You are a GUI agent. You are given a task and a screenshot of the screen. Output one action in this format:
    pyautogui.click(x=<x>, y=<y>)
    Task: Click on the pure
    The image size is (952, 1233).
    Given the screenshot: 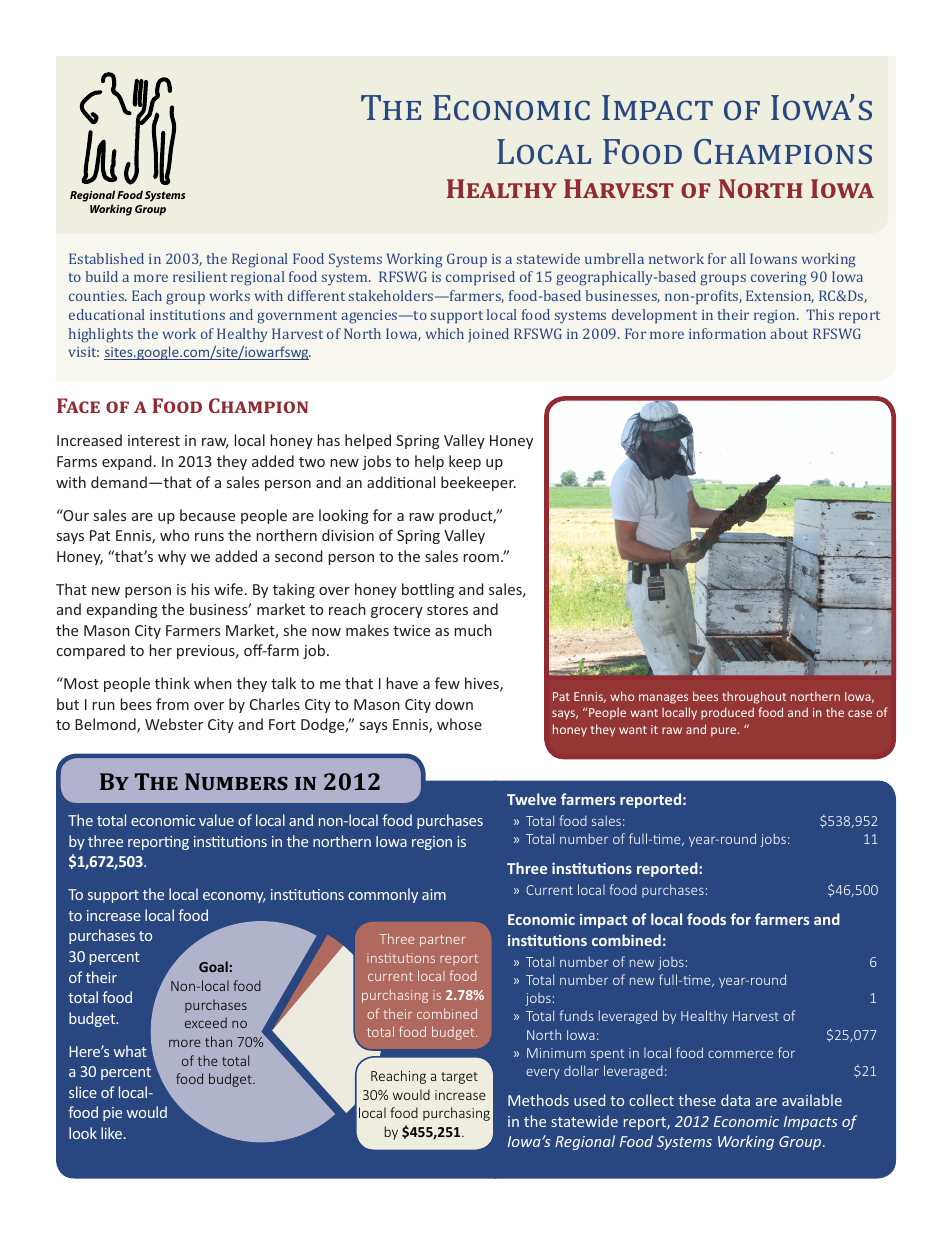 What is the action you would take?
    pyautogui.click(x=725, y=732)
